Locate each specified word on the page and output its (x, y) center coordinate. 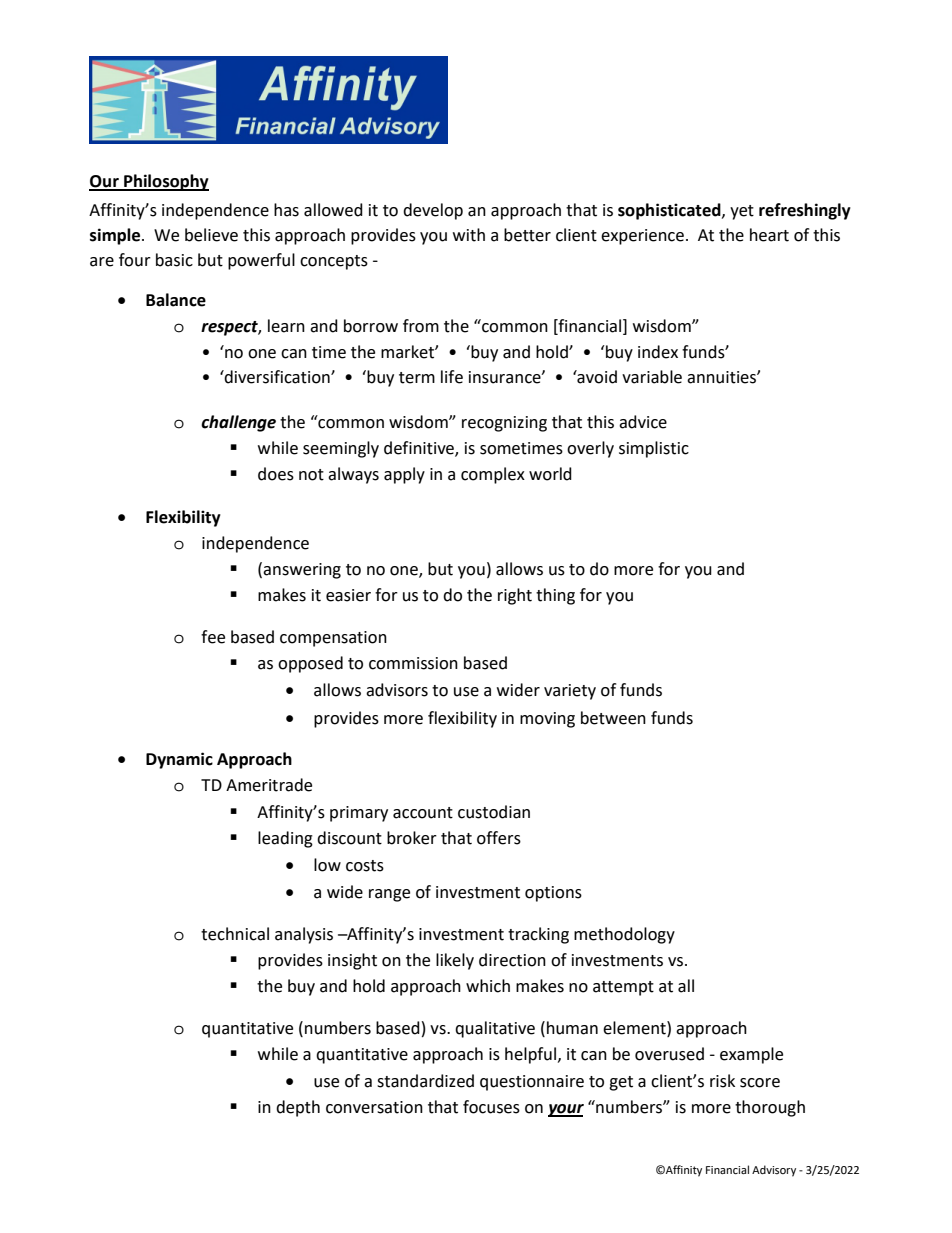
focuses (491, 1107)
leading (285, 839)
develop (433, 211)
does (276, 474)
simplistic (654, 449)
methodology (624, 935)
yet (742, 212)
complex (493, 475)
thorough (770, 1108)
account (423, 813)
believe (211, 235)
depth (298, 1108)
